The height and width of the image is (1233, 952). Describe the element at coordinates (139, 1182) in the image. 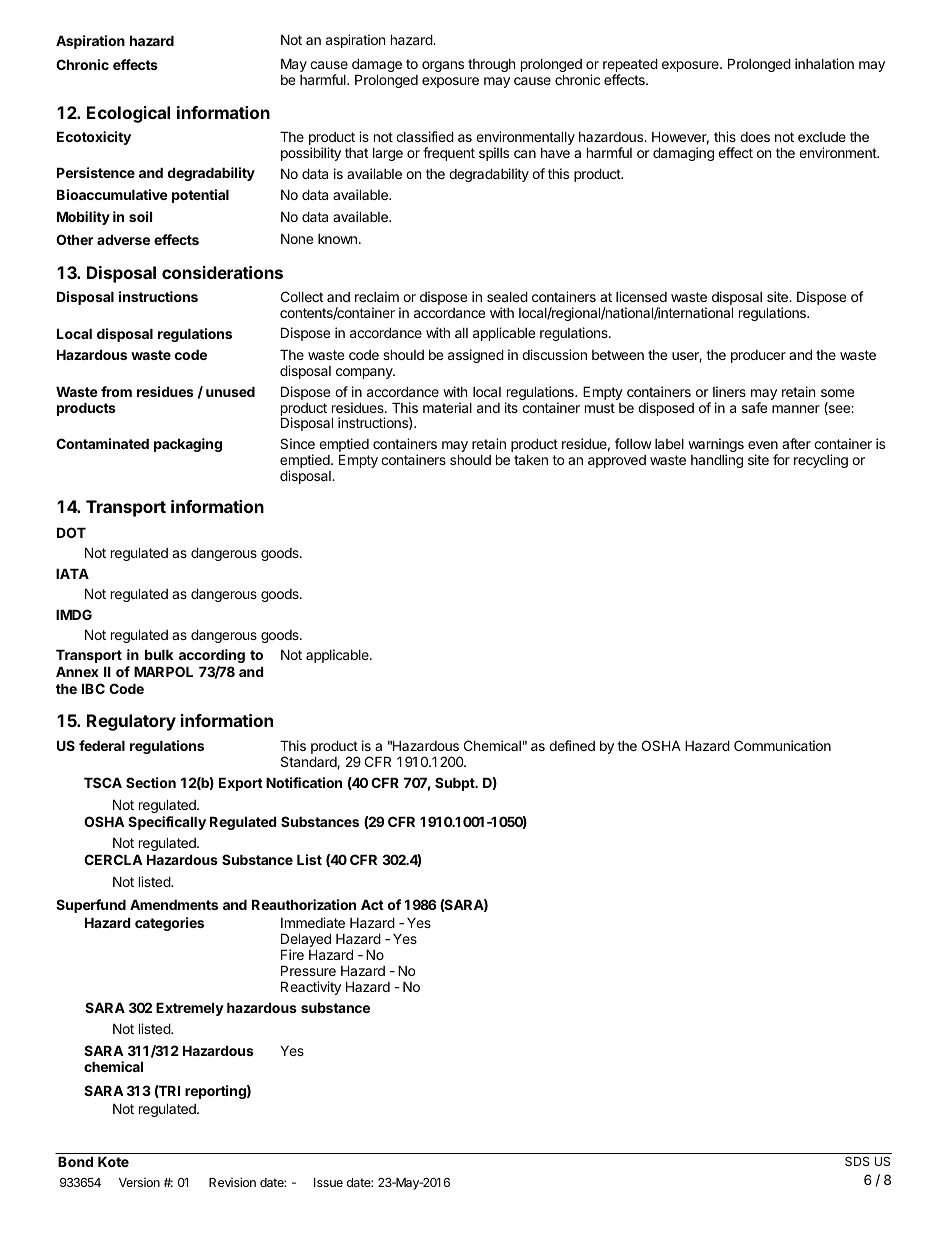

I see `Version` at that location.
